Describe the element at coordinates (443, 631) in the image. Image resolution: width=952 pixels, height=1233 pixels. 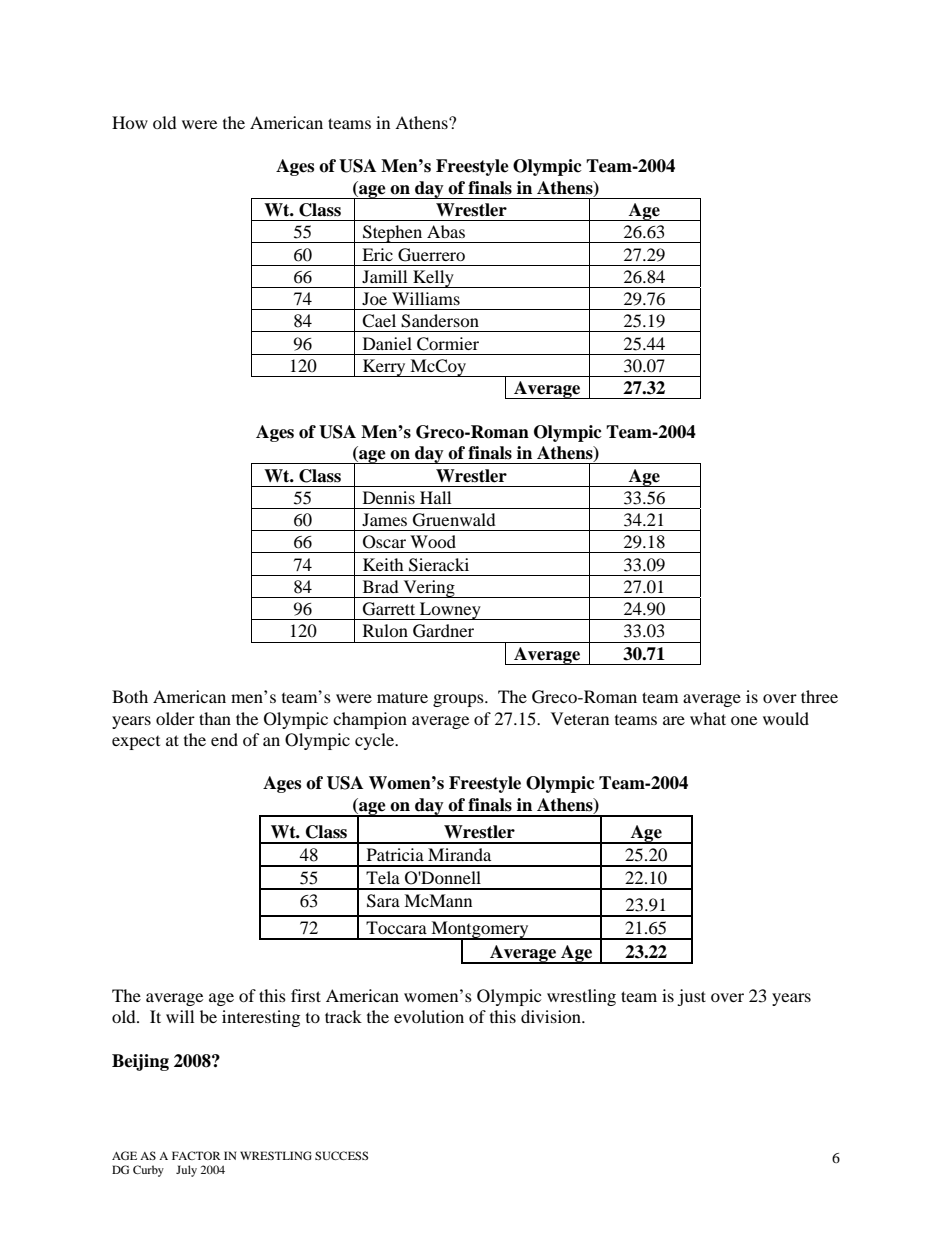
I see `Gardner` at that location.
